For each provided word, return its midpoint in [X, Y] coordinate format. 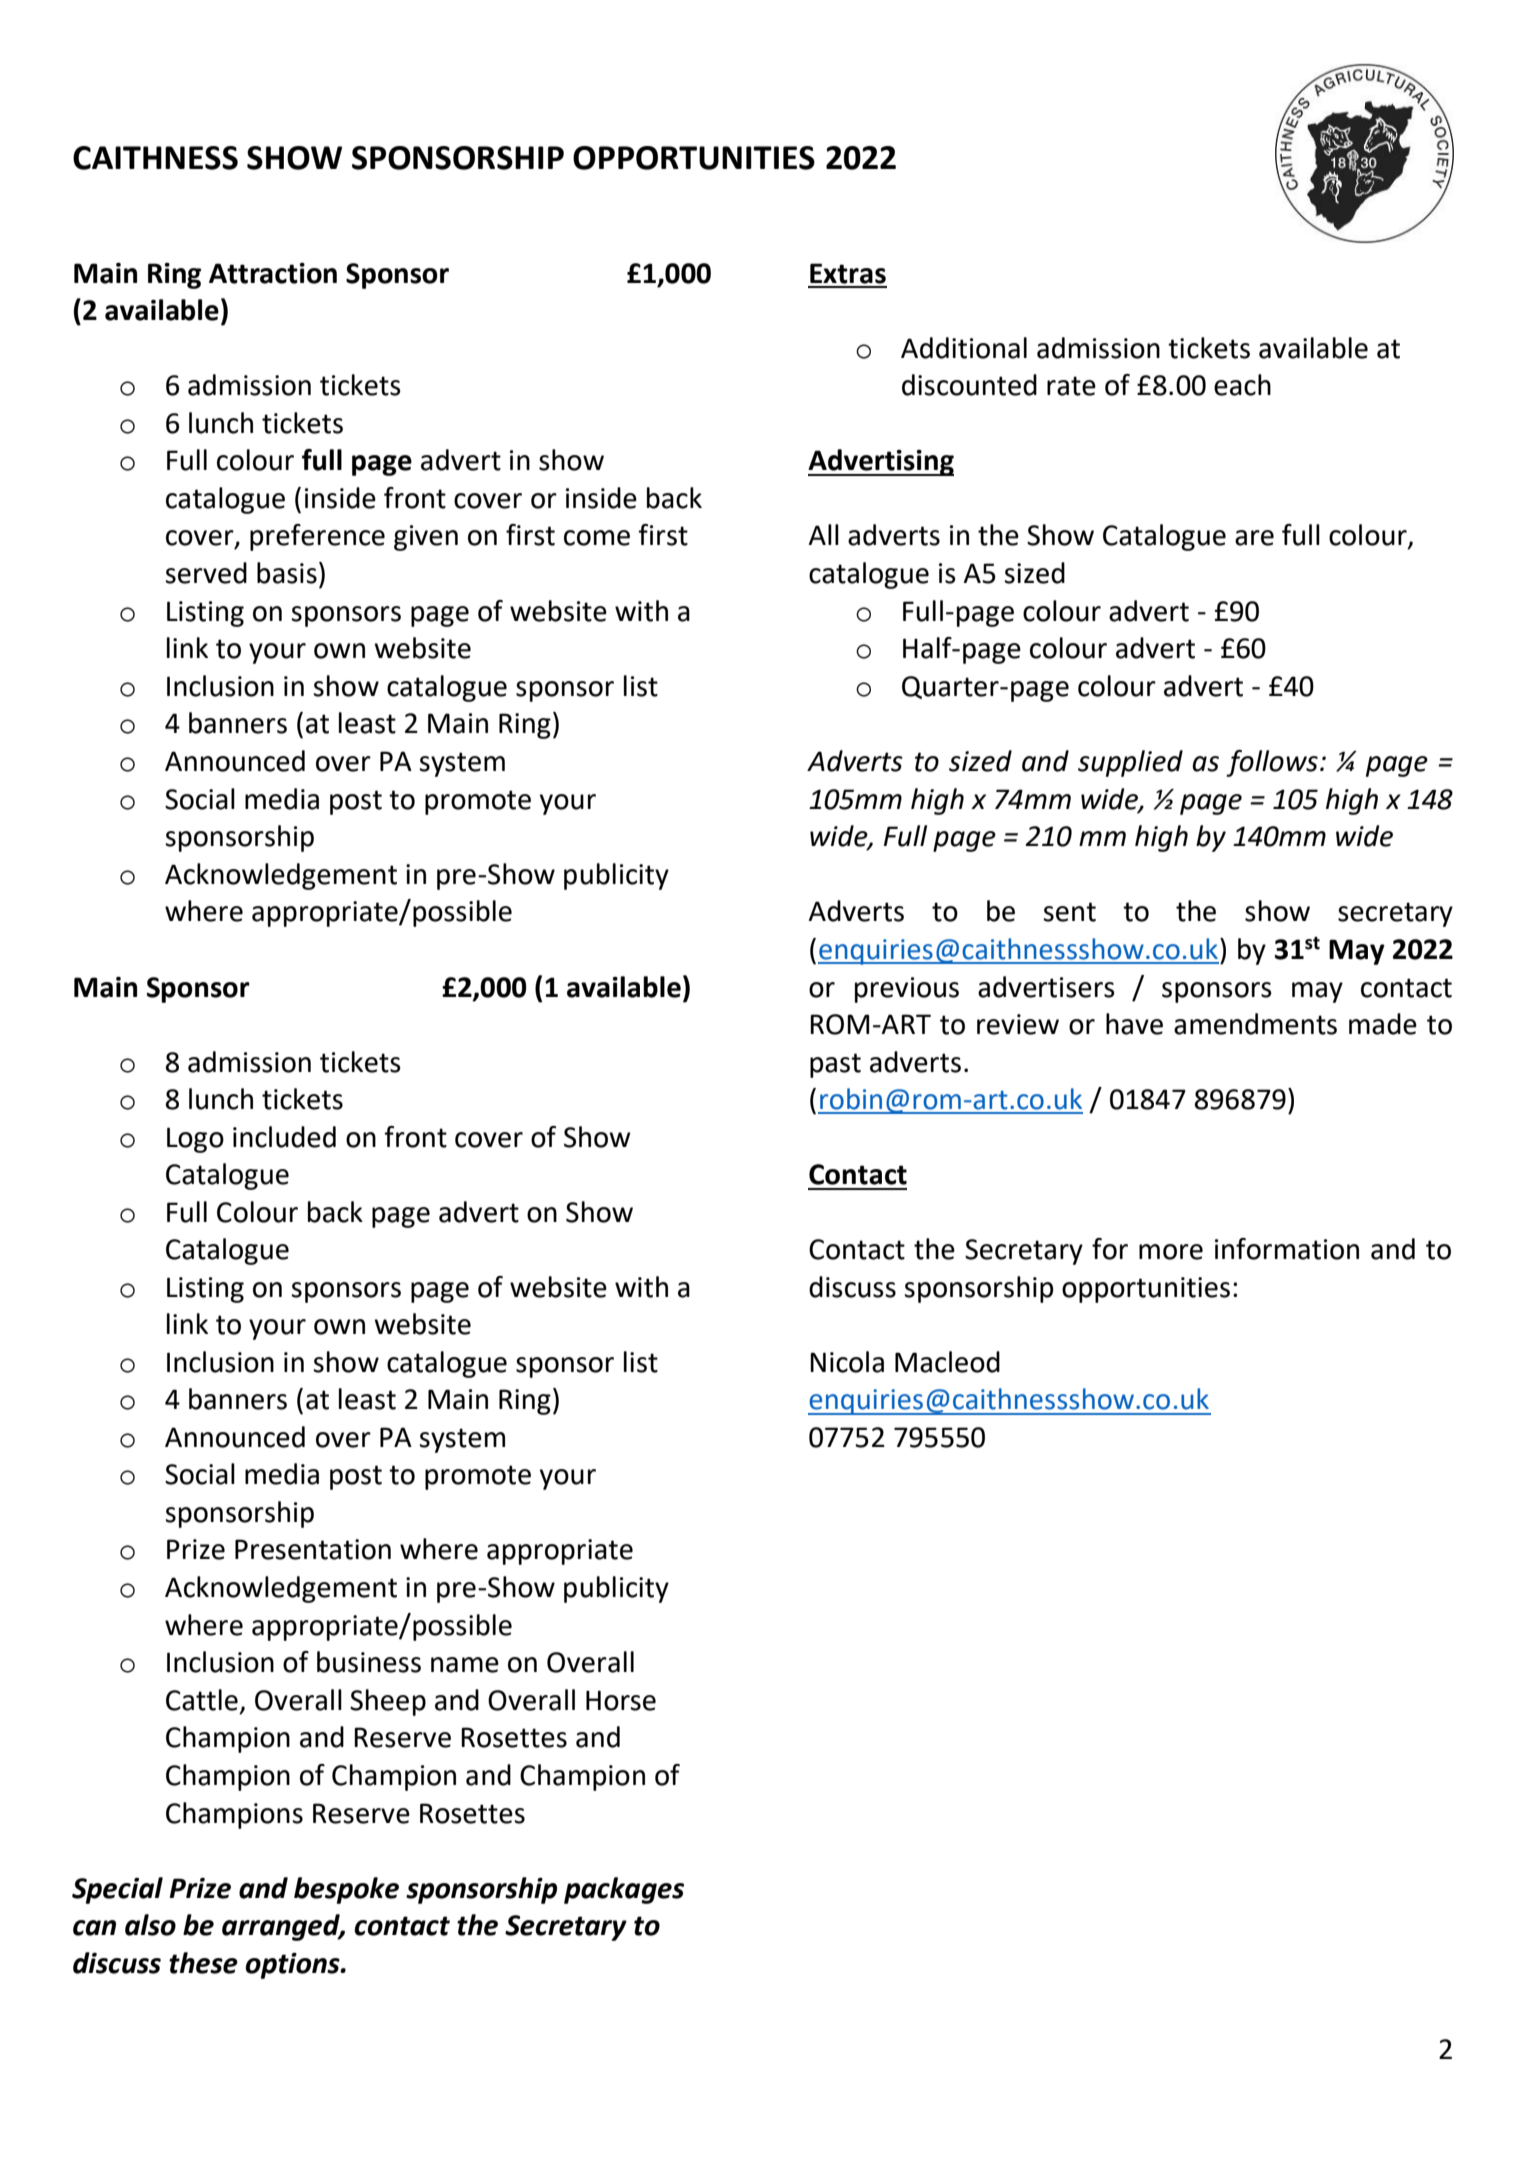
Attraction [273, 273]
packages [624, 1890]
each [1242, 385]
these [203, 1963]
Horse [621, 1700]
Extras [848, 273]
